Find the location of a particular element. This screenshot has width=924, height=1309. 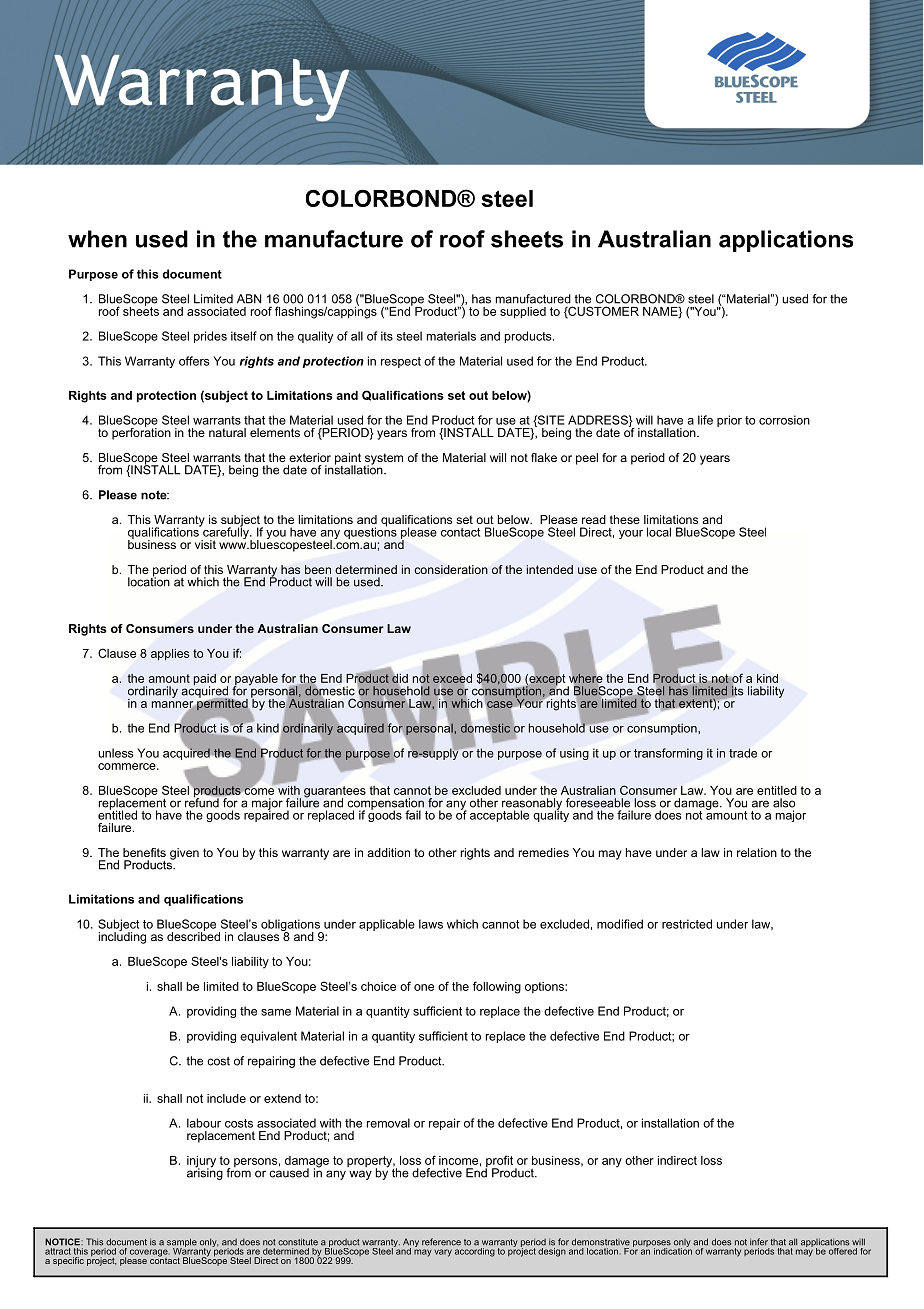

arising is located at coordinates (205, 1173).
